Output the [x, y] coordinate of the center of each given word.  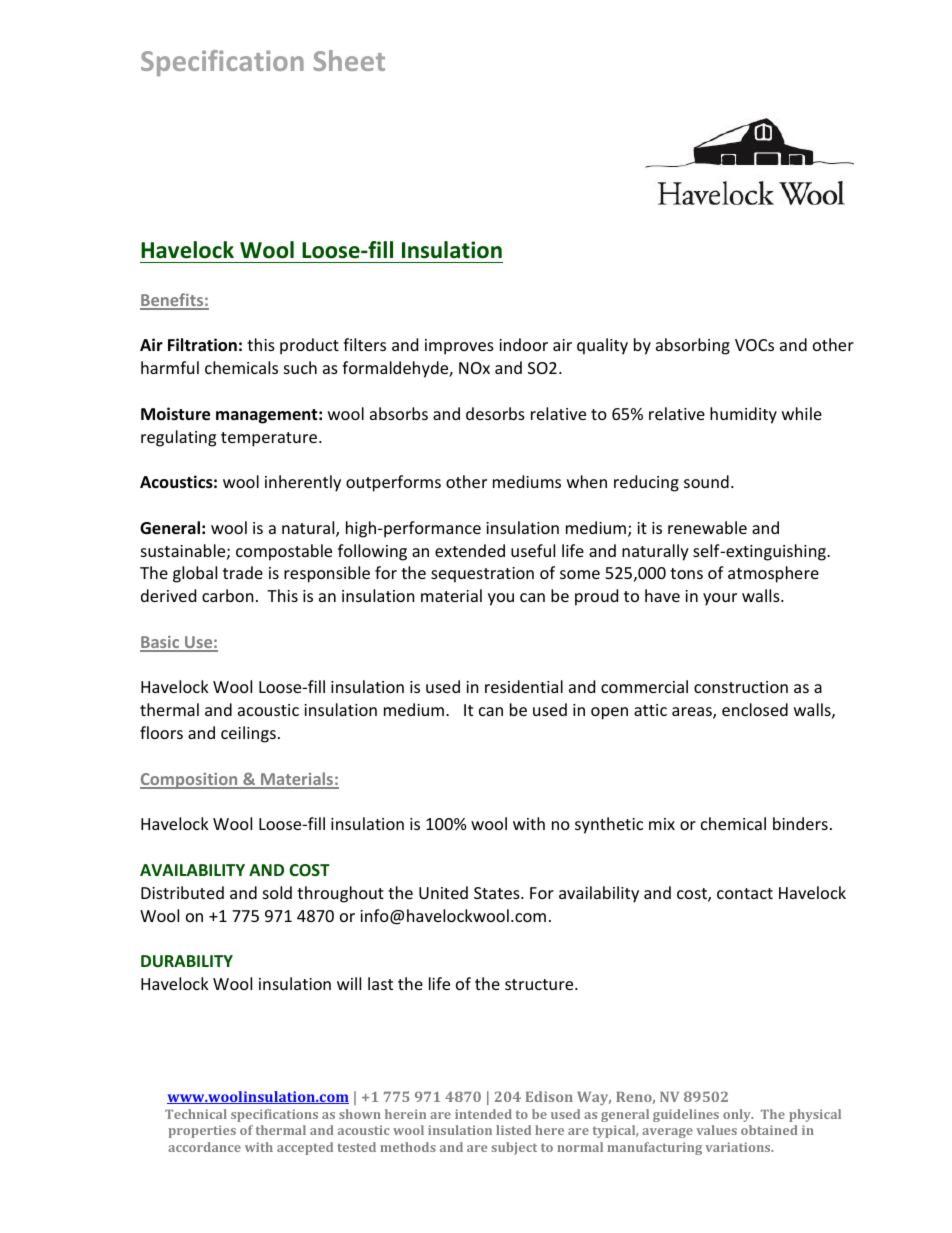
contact [745, 893]
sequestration [482, 575]
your [720, 599]
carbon [228, 595]
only [738, 1115]
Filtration [202, 345]
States [498, 893]
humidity [743, 415]
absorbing [693, 346]
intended [483, 1114]
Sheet [349, 60]
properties [202, 1131]
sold [277, 892]
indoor [523, 344]
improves [459, 347]
